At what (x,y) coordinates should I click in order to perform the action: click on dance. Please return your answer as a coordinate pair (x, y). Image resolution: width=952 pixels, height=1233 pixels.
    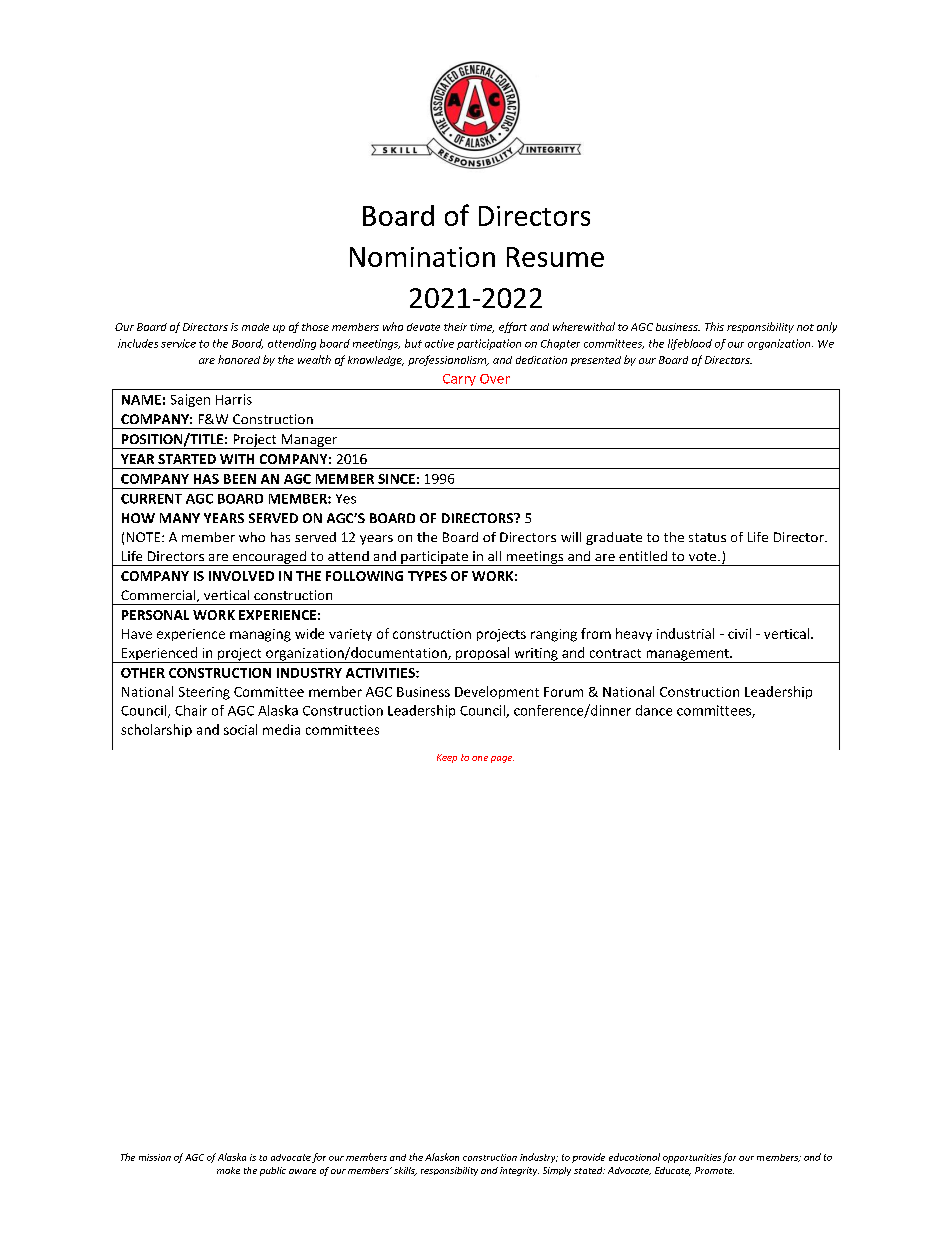
    Looking at the image, I should click on (654, 710).
